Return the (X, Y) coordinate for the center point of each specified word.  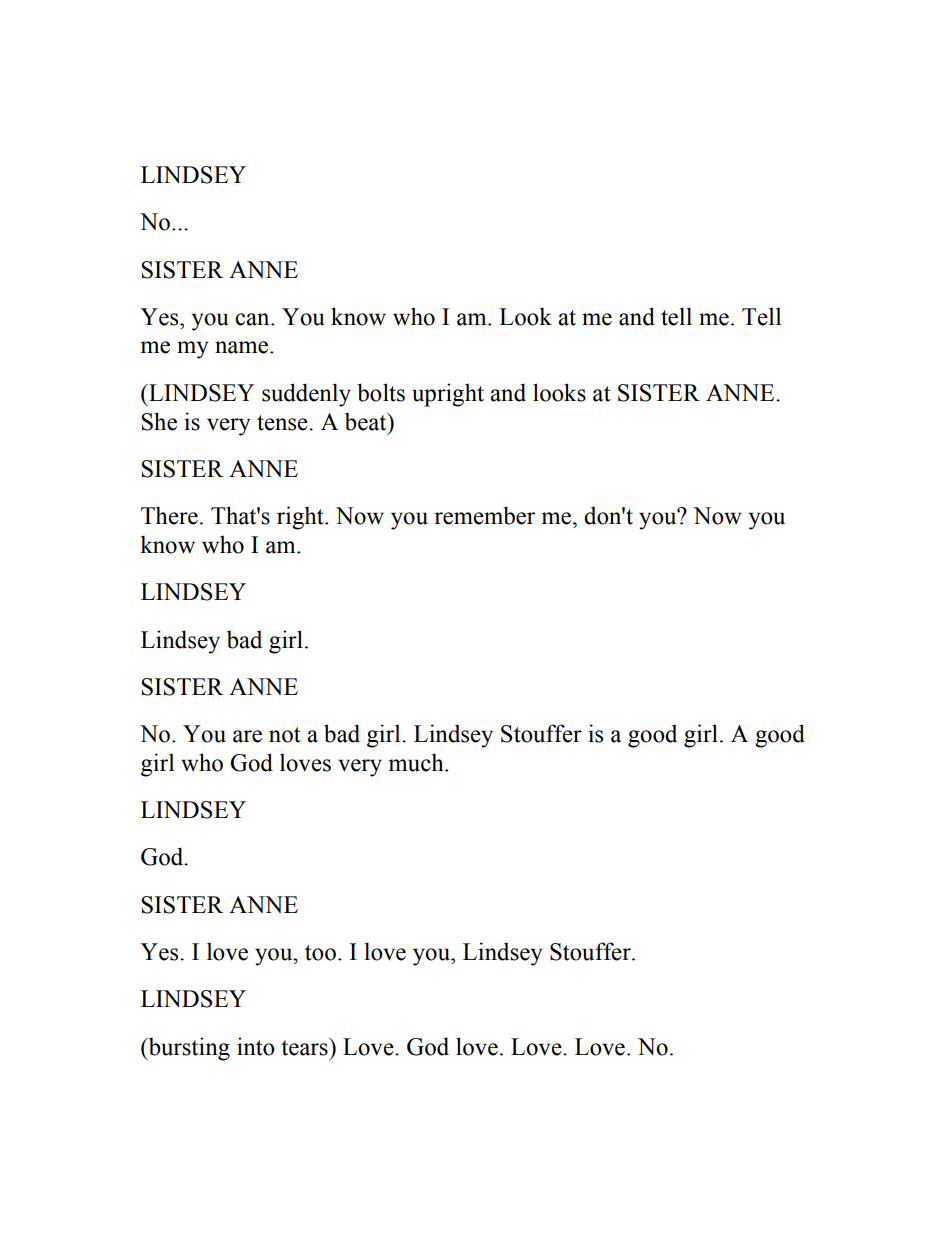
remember (484, 515)
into (256, 1046)
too (320, 953)
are (247, 736)
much (417, 762)
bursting (188, 1049)
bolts (381, 392)
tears (305, 1047)
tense (283, 423)
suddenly (306, 395)
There (169, 515)
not (285, 735)
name (243, 347)
